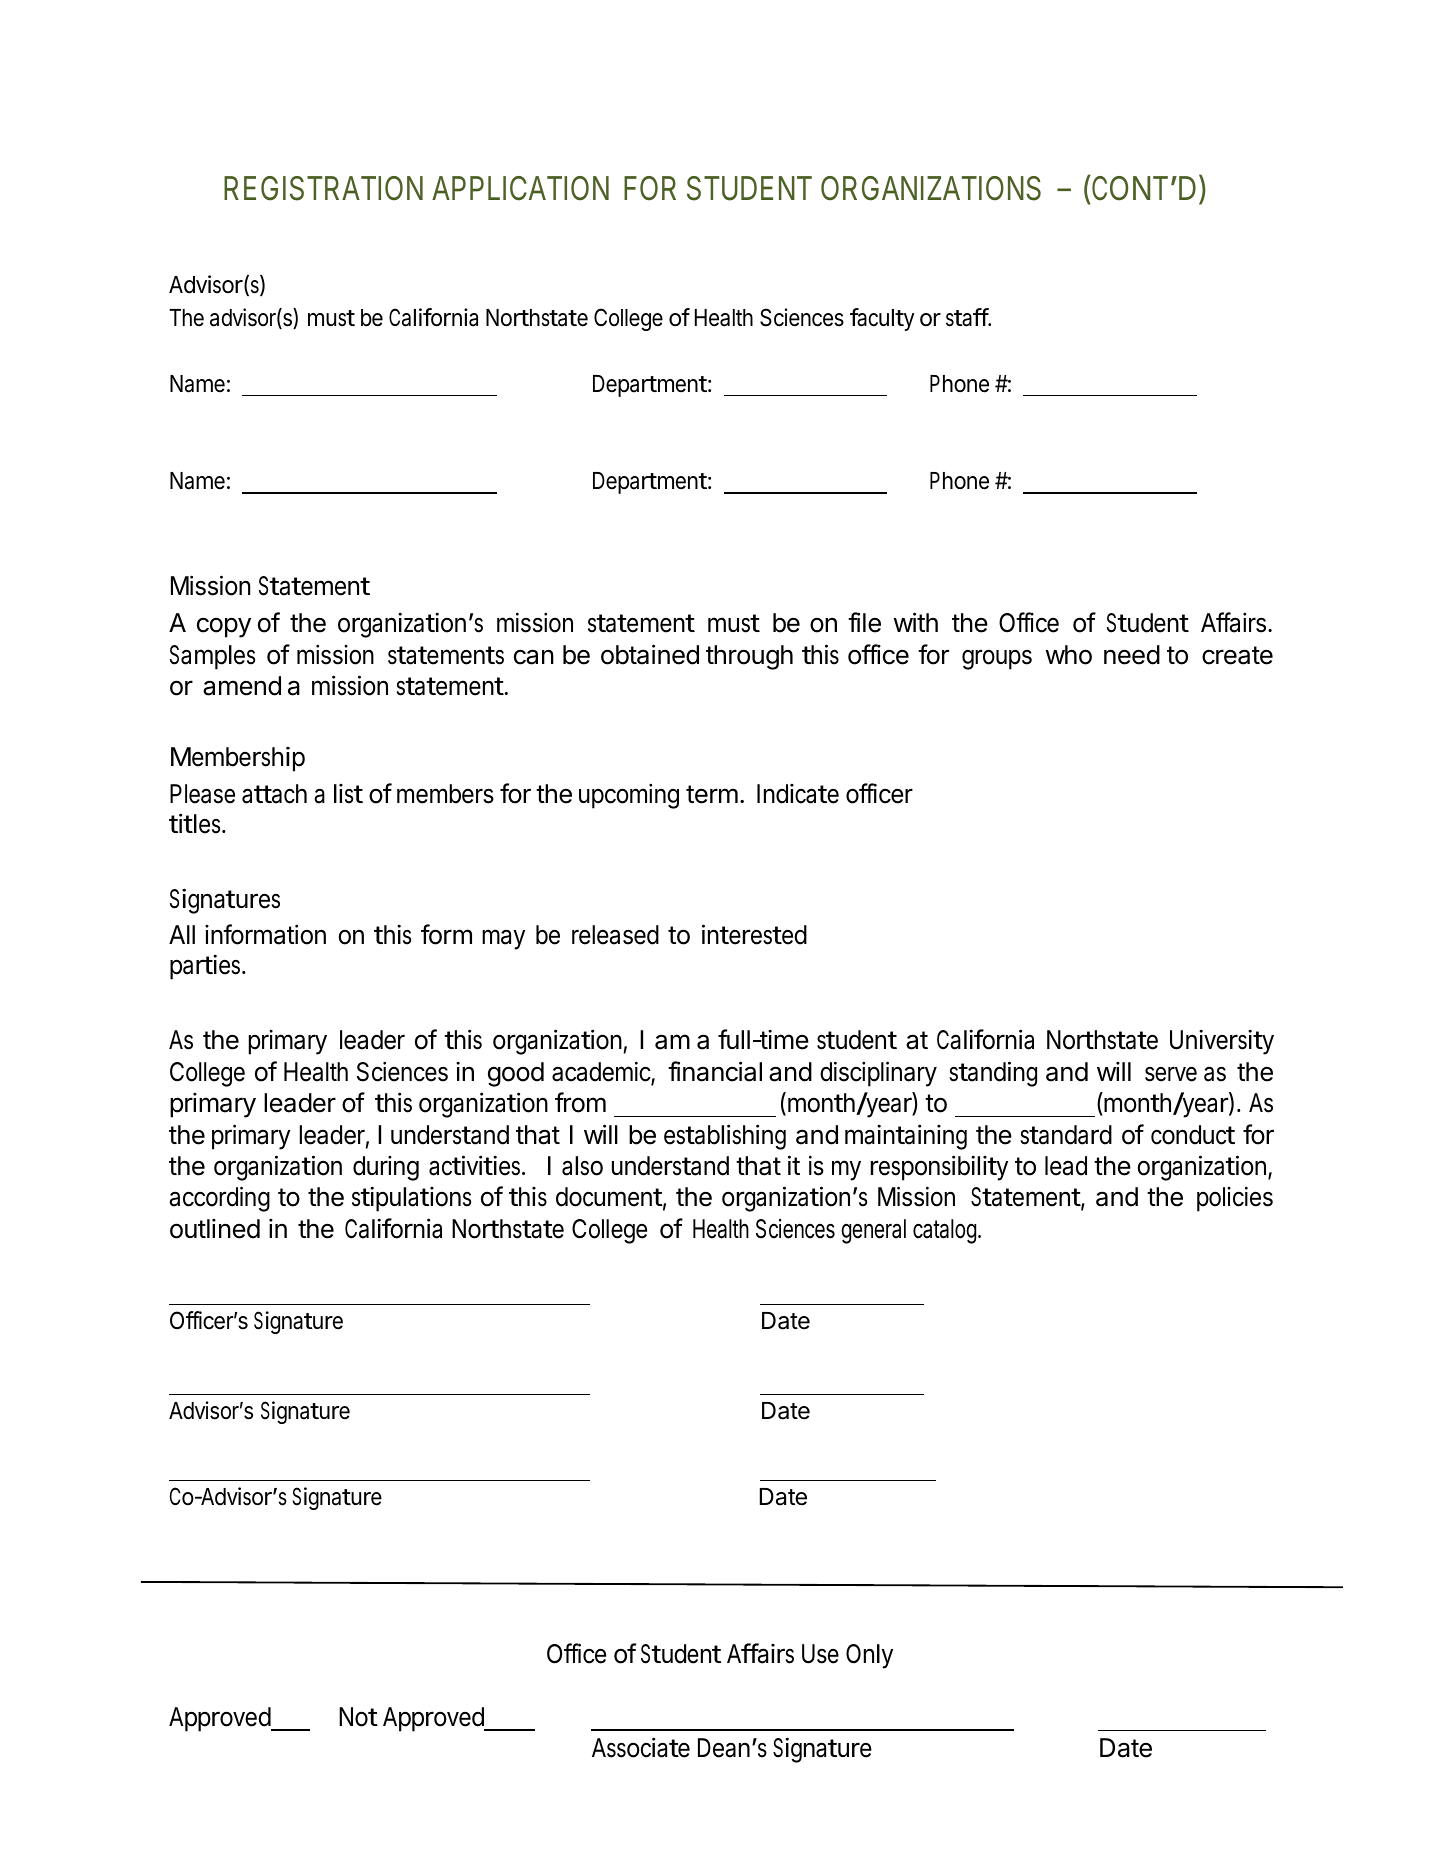  Describe the element at coordinates (1222, 1042) in the image. I see `University` at that location.
